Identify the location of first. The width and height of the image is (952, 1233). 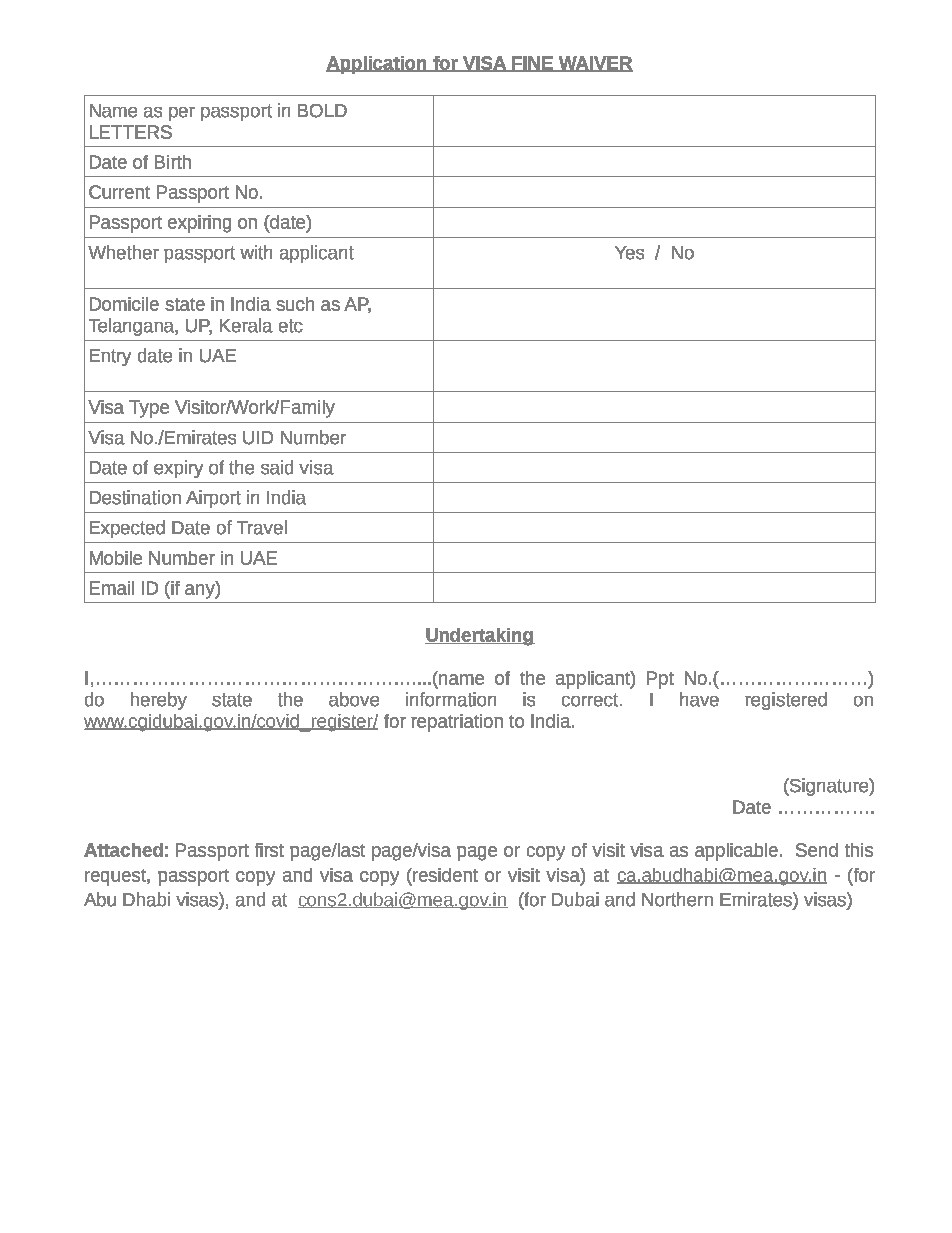
(269, 850).
